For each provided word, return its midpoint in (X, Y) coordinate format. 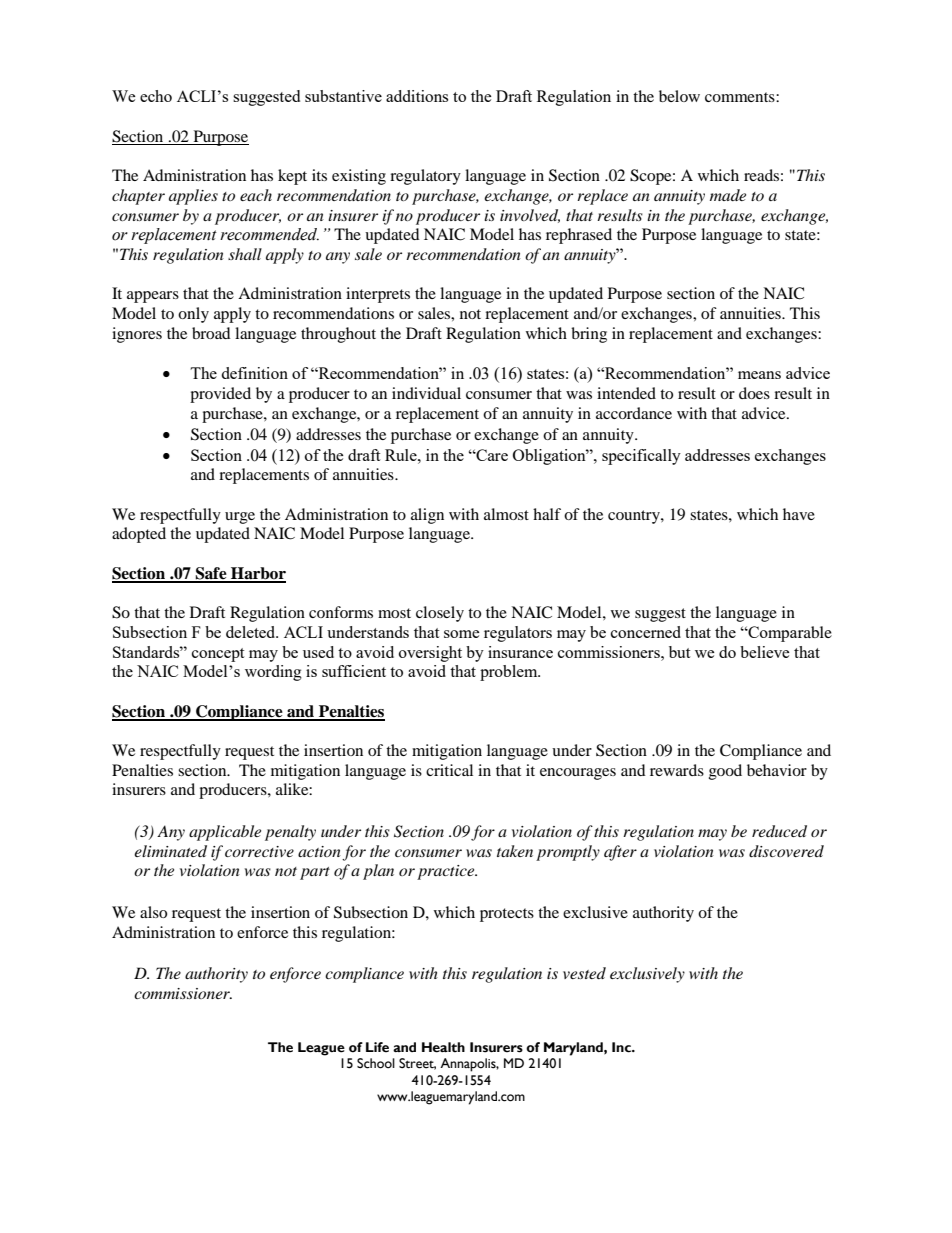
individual (426, 393)
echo (156, 96)
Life (377, 1047)
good (725, 772)
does (754, 393)
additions (417, 96)
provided (220, 395)
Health (443, 1047)
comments (741, 97)
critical (449, 770)
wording (273, 673)
